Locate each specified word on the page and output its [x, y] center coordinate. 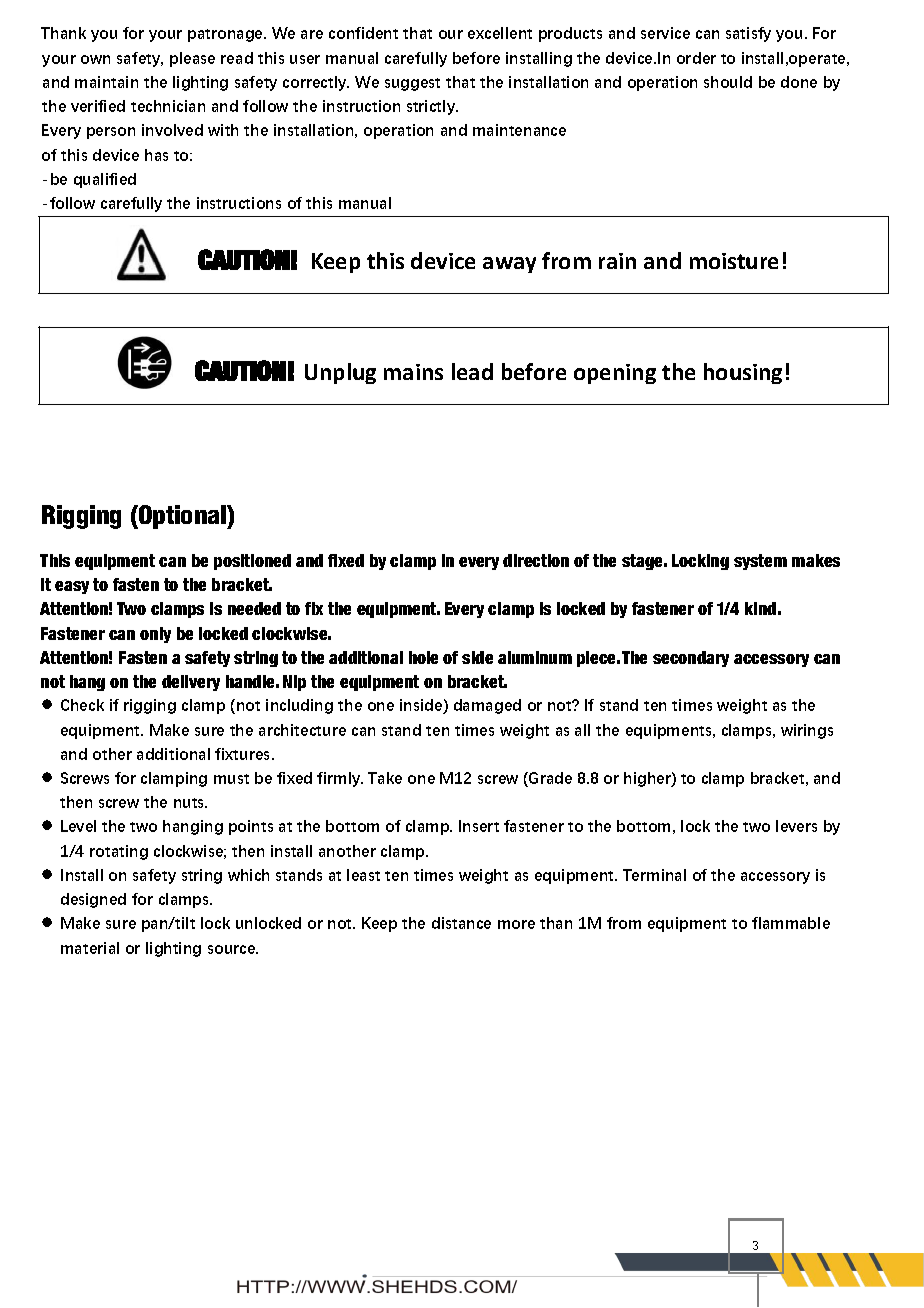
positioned [252, 562]
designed [93, 900]
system [760, 562]
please [192, 59]
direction [536, 560]
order [696, 58]
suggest [412, 84]
